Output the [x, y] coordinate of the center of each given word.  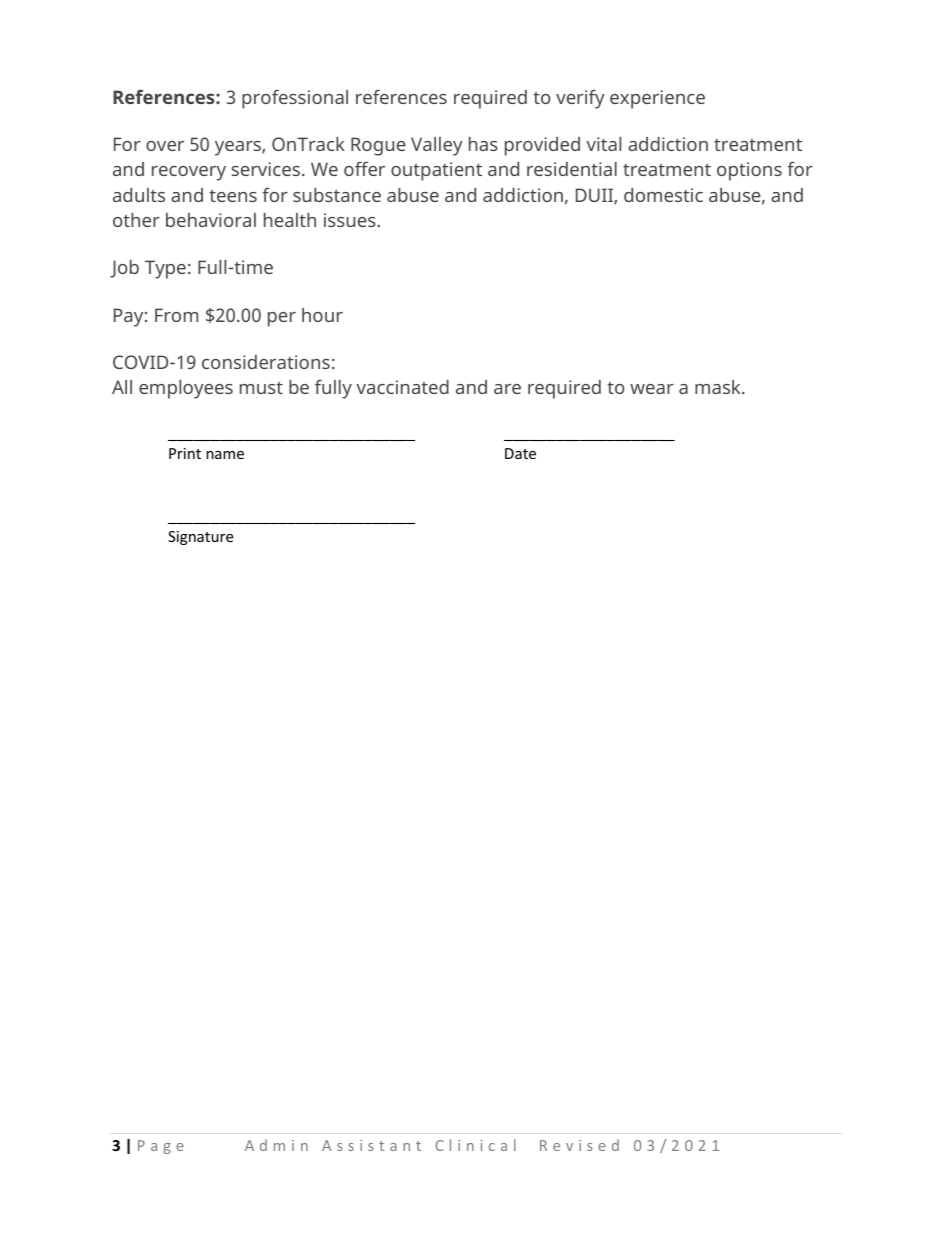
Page [161, 1147]
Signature [200, 538]
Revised [579, 1145]
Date [520, 453]
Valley [437, 146]
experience [657, 99]
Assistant [371, 1145]
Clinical [475, 1145]
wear [652, 389]
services [265, 169]
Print [185, 453]
